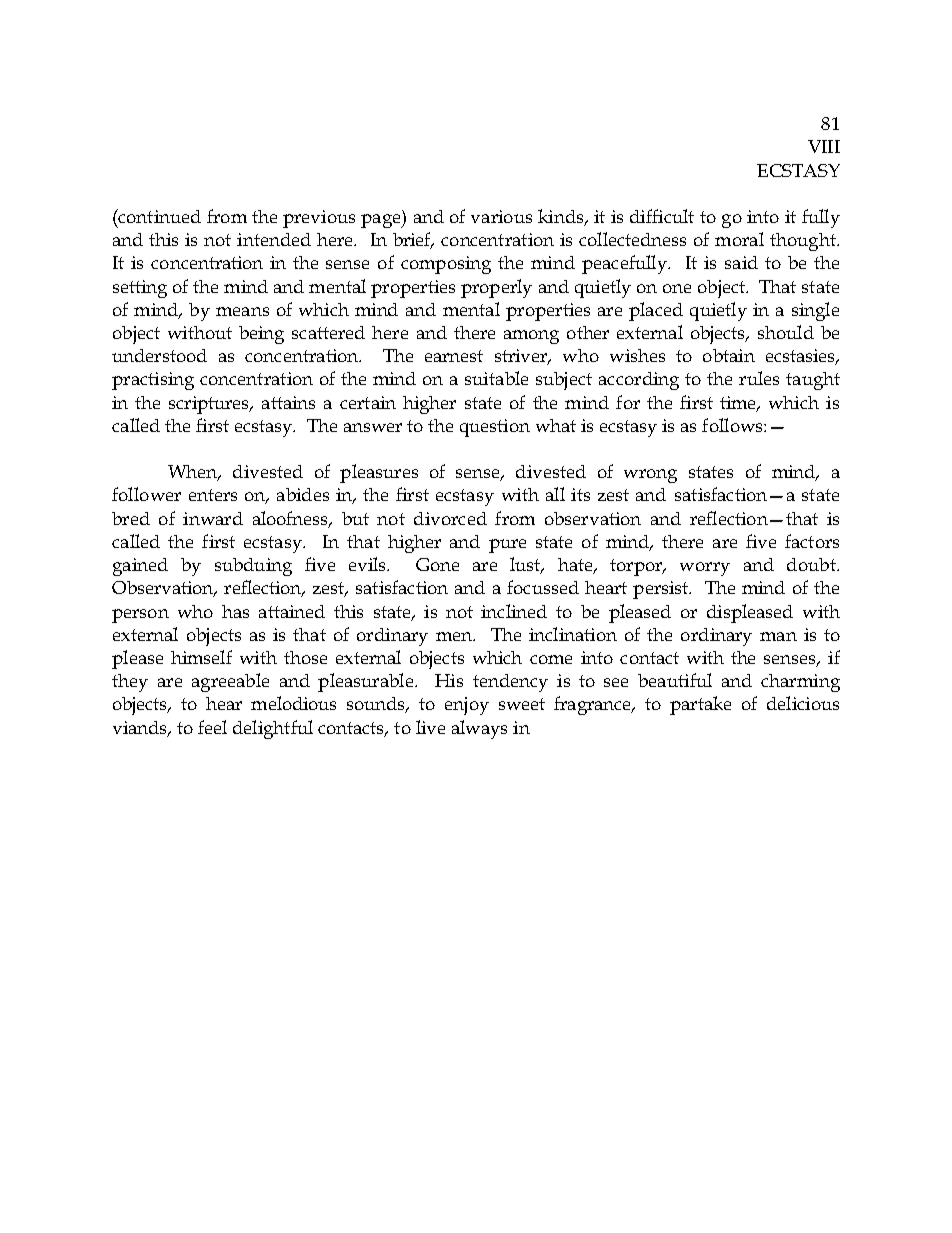  Describe the element at coordinates (467, 706) in the screenshot. I see `enjoy` at that location.
